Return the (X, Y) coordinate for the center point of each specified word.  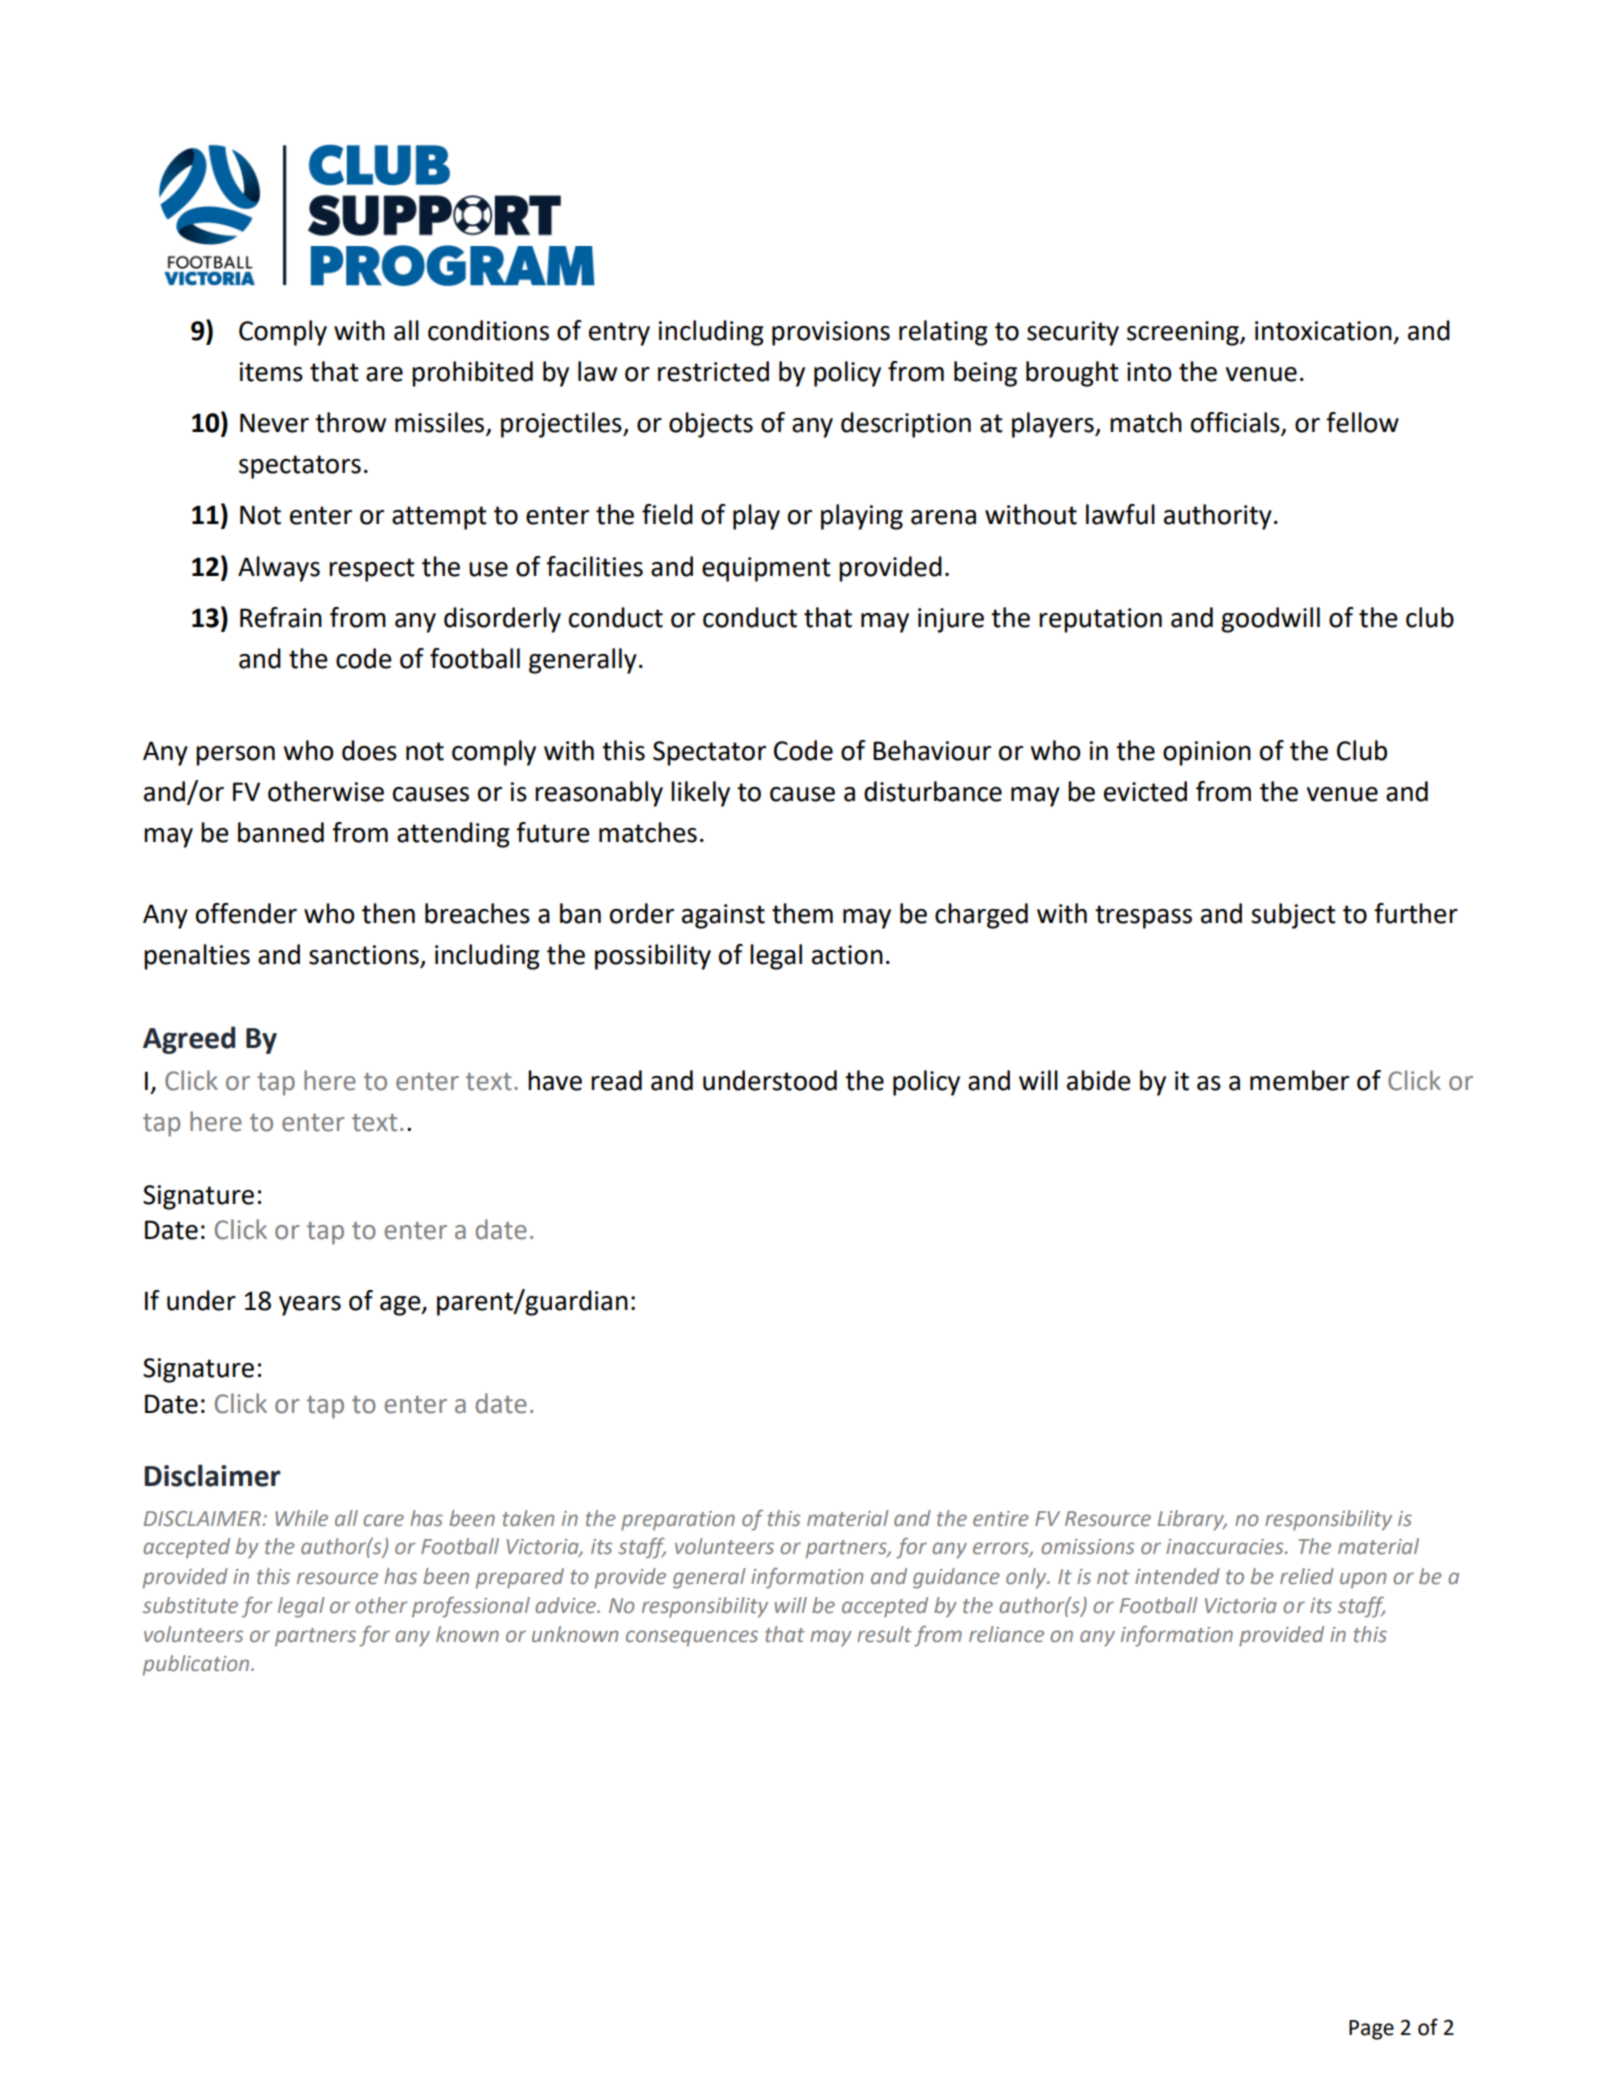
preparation (678, 1521)
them (802, 913)
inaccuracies (1226, 1547)
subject (1293, 916)
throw (350, 422)
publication (197, 1665)
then (388, 913)
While (301, 1518)
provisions (831, 333)
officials (1236, 423)
